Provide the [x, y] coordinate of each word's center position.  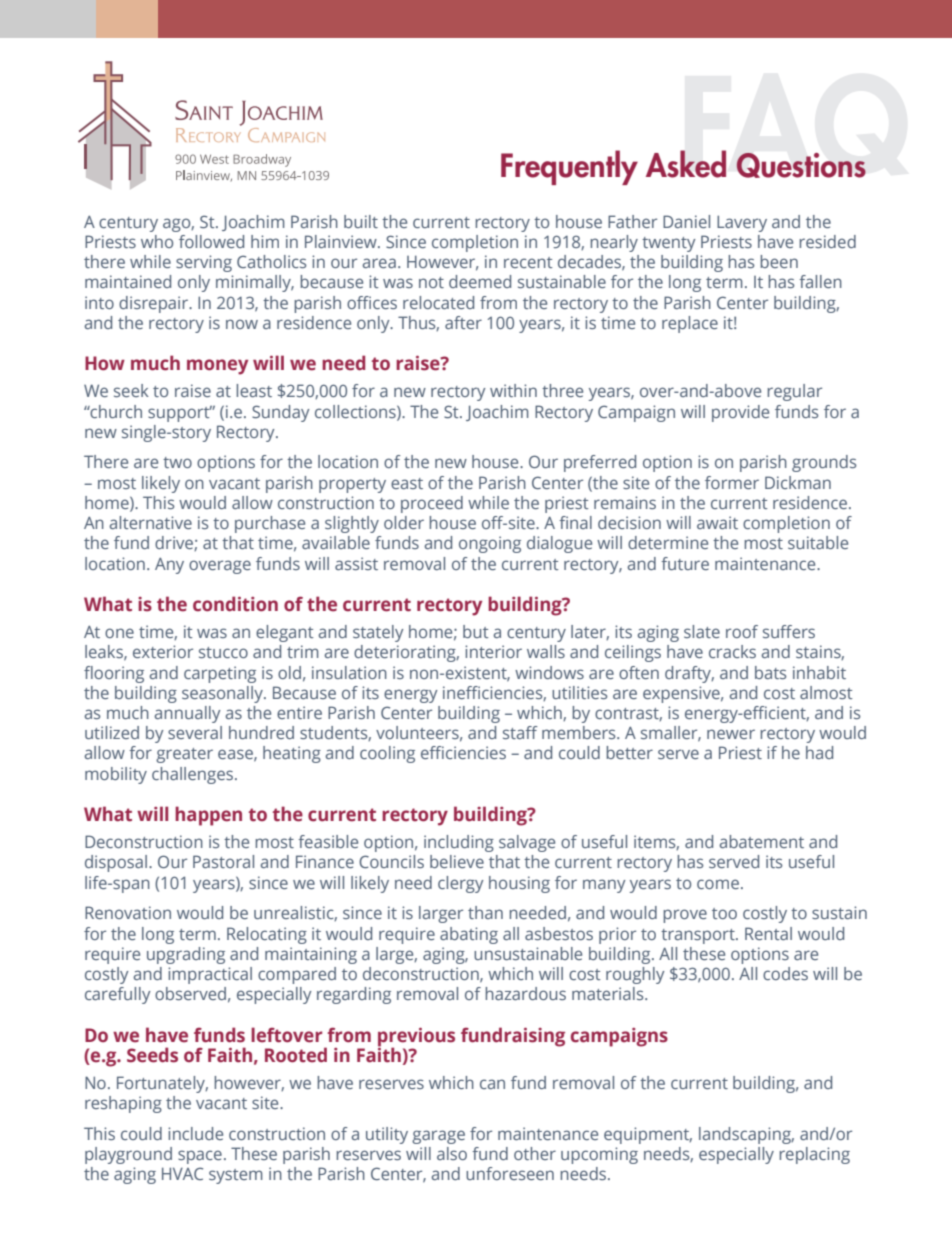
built [361, 221]
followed [211, 241]
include [195, 1133]
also [452, 1153]
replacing [814, 1155]
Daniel [686, 221]
